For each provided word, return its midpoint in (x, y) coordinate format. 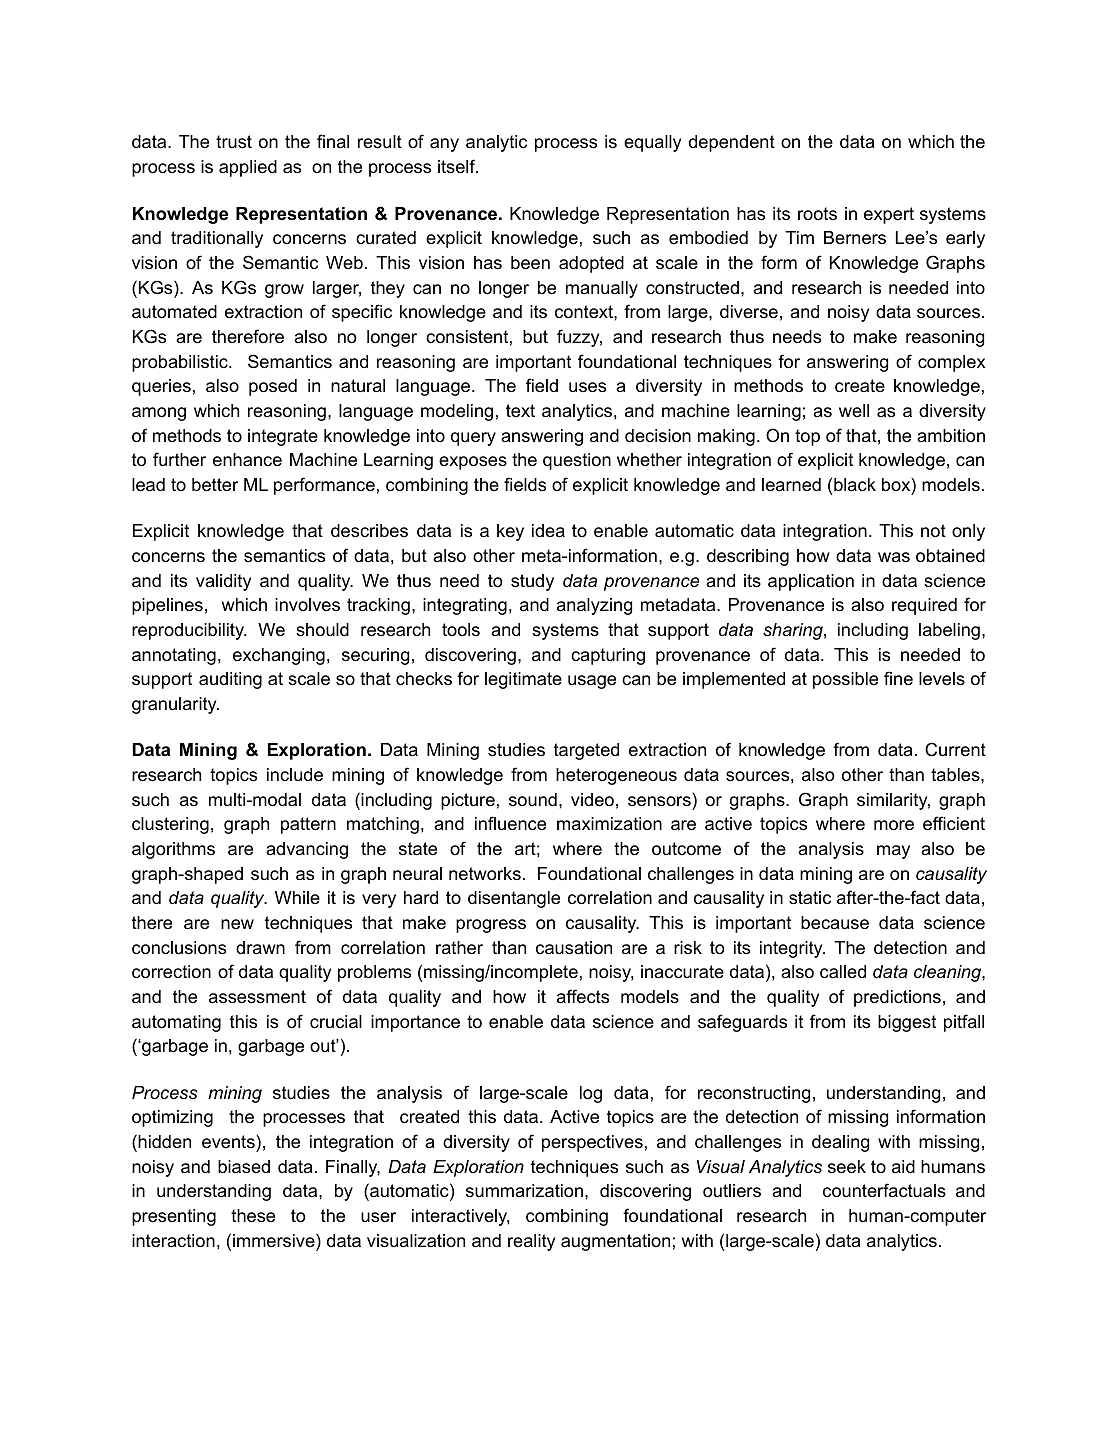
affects (583, 996)
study (532, 582)
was (894, 557)
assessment (257, 997)
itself (458, 166)
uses (587, 387)
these (253, 1216)
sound (533, 799)
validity (223, 582)
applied (248, 168)
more (894, 825)
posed (273, 387)
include (295, 775)
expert (889, 215)
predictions (897, 998)
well (854, 410)
